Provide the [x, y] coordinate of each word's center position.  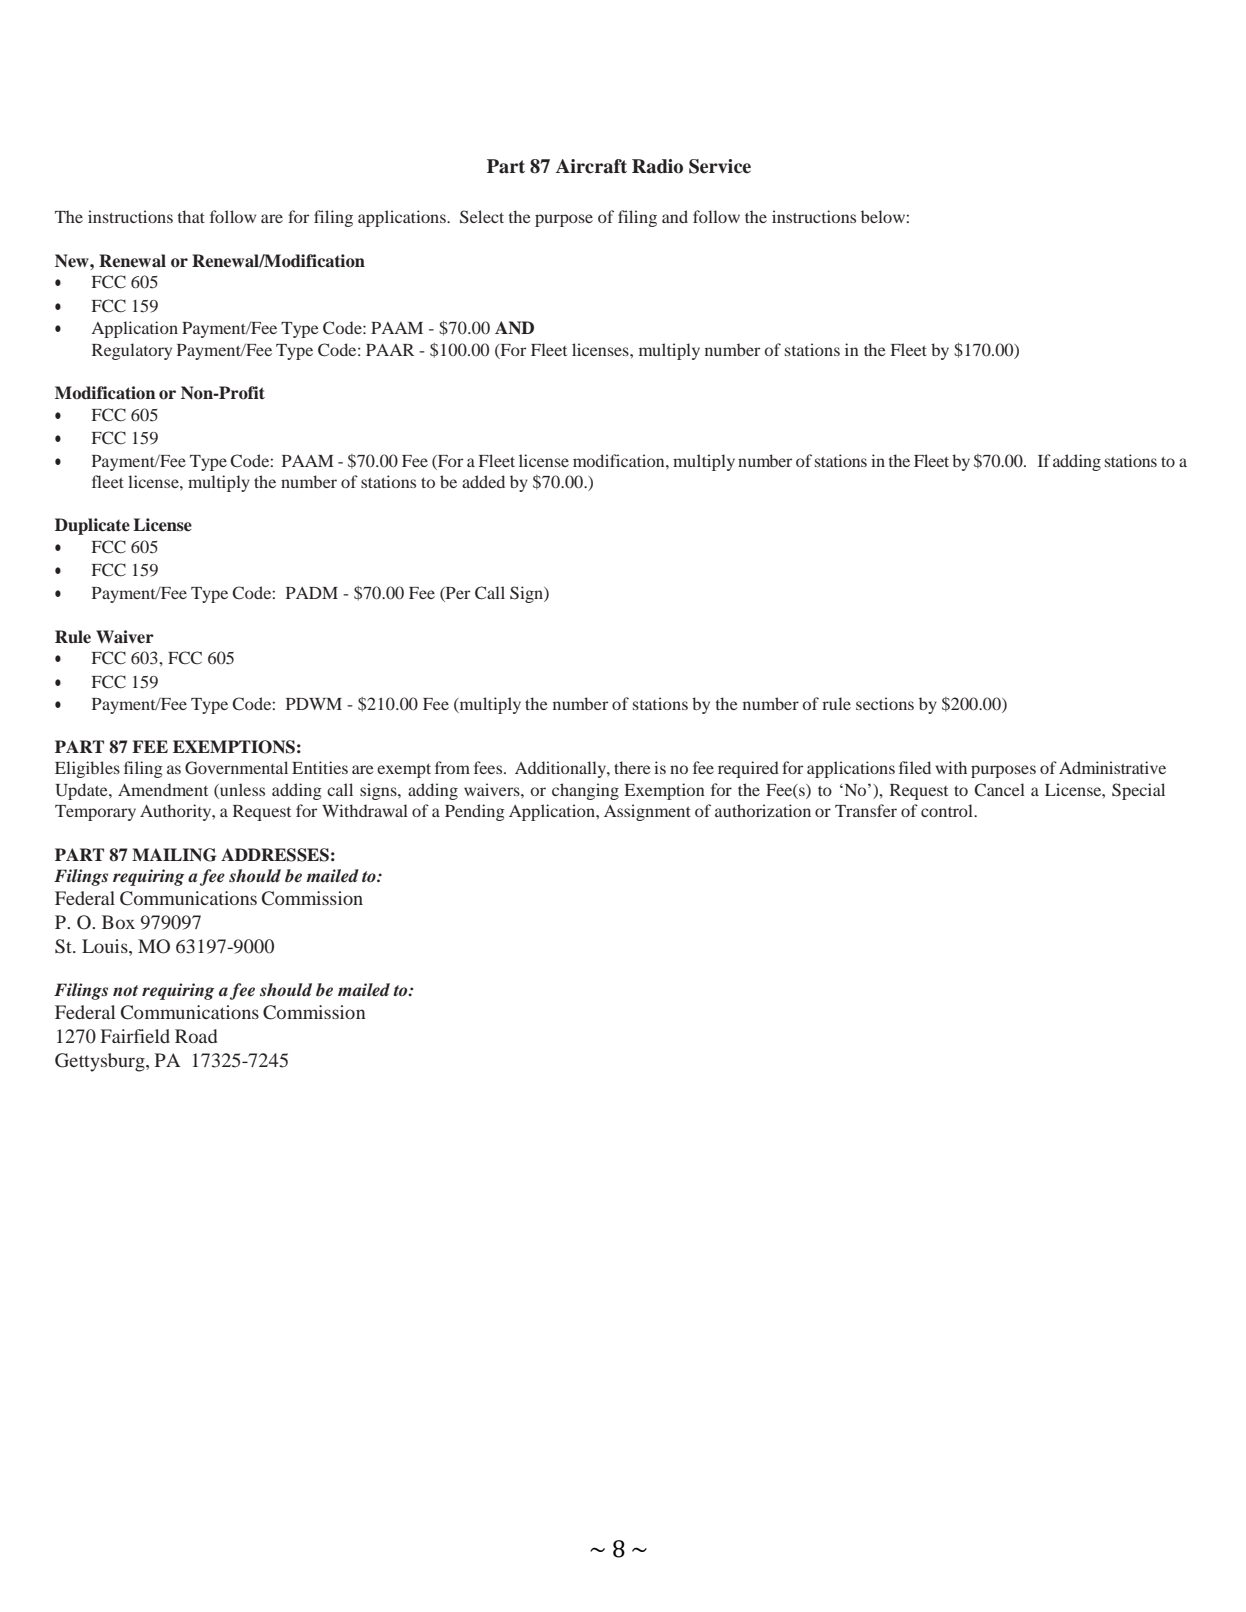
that [191, 216]
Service [720, 166]
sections [885, 703]
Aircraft [591, 166]
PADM [312, 593]
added [483, 481]
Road [196, 1036]
